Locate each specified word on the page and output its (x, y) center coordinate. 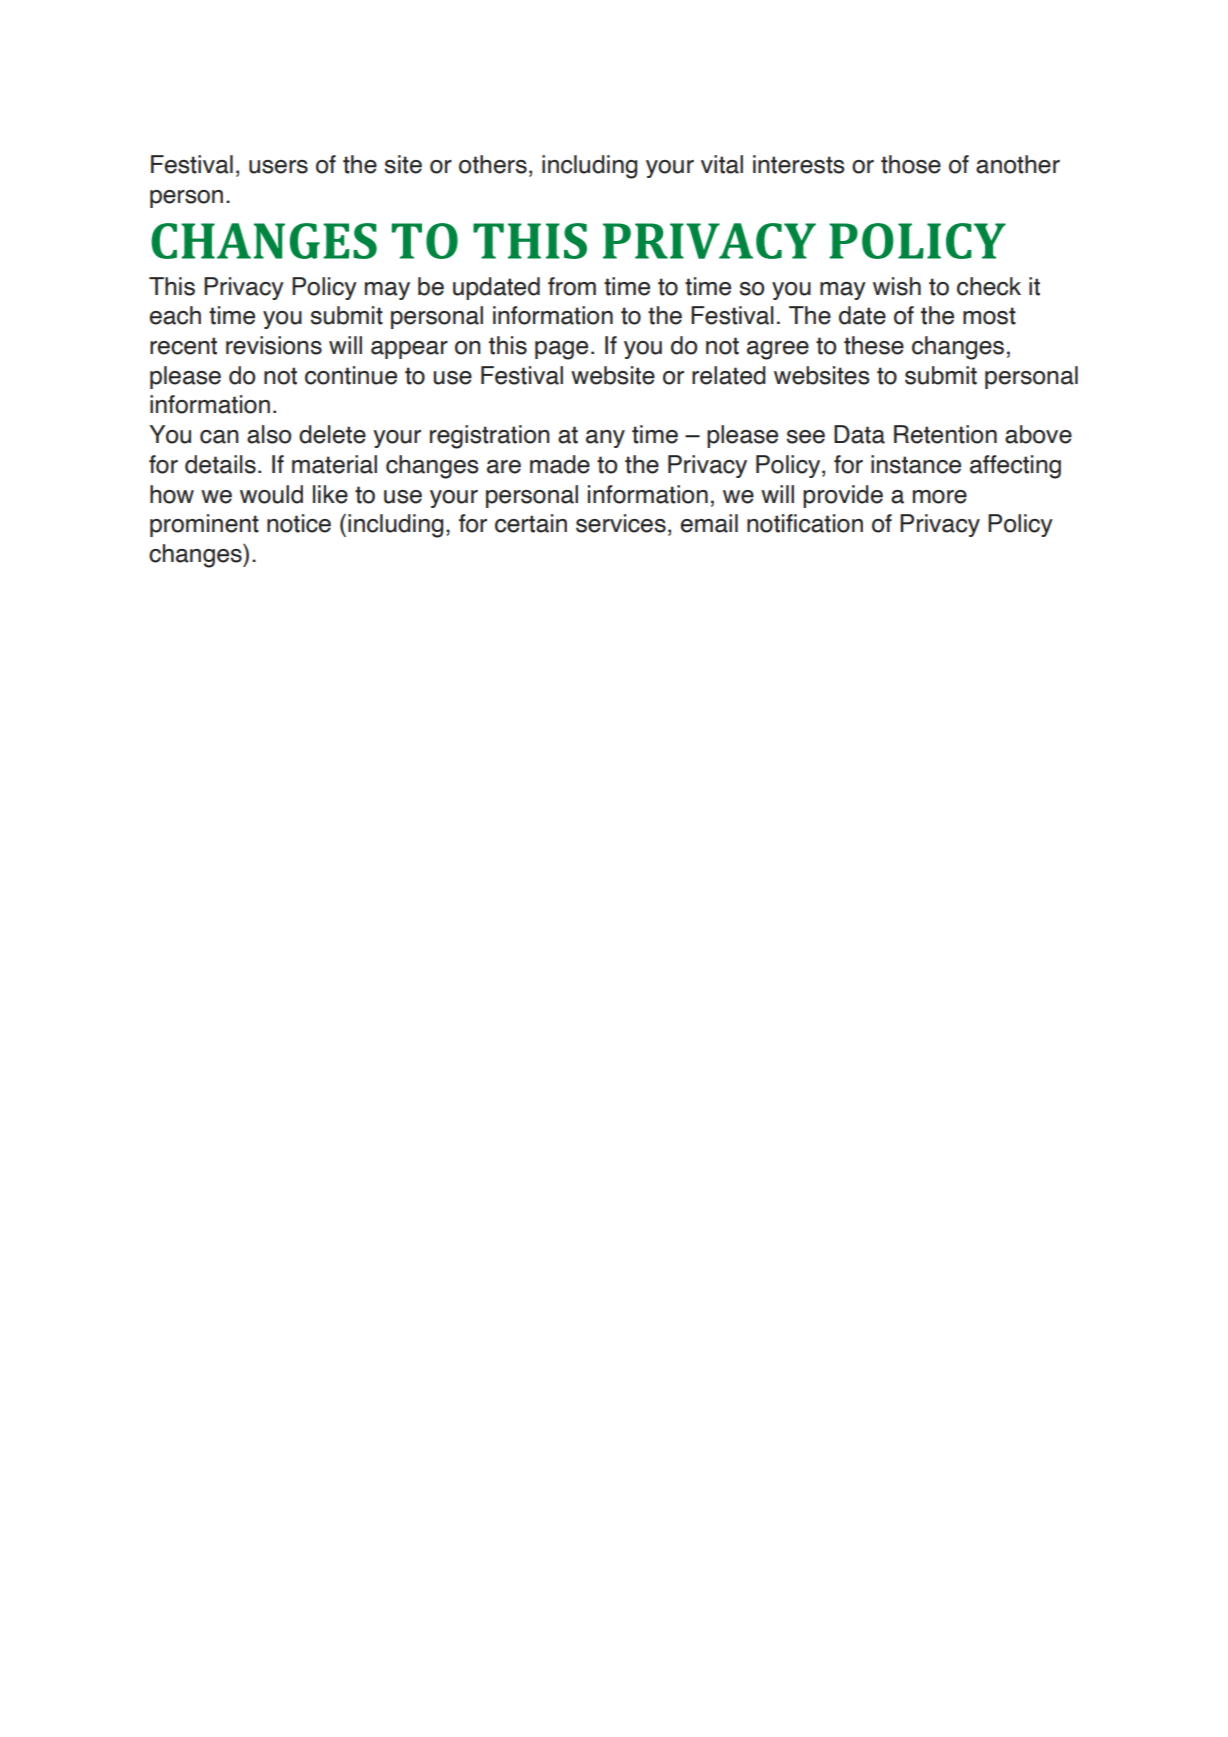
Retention (945, 434)
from (572, 286)
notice (299, 523)
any (605, 439)
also (269, 434)
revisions (274, 345)
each (175, 315)
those (911, 164)
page (561, 350)
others (493, 164)
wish (897, 286)
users (278, 167)
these (874, 345)
